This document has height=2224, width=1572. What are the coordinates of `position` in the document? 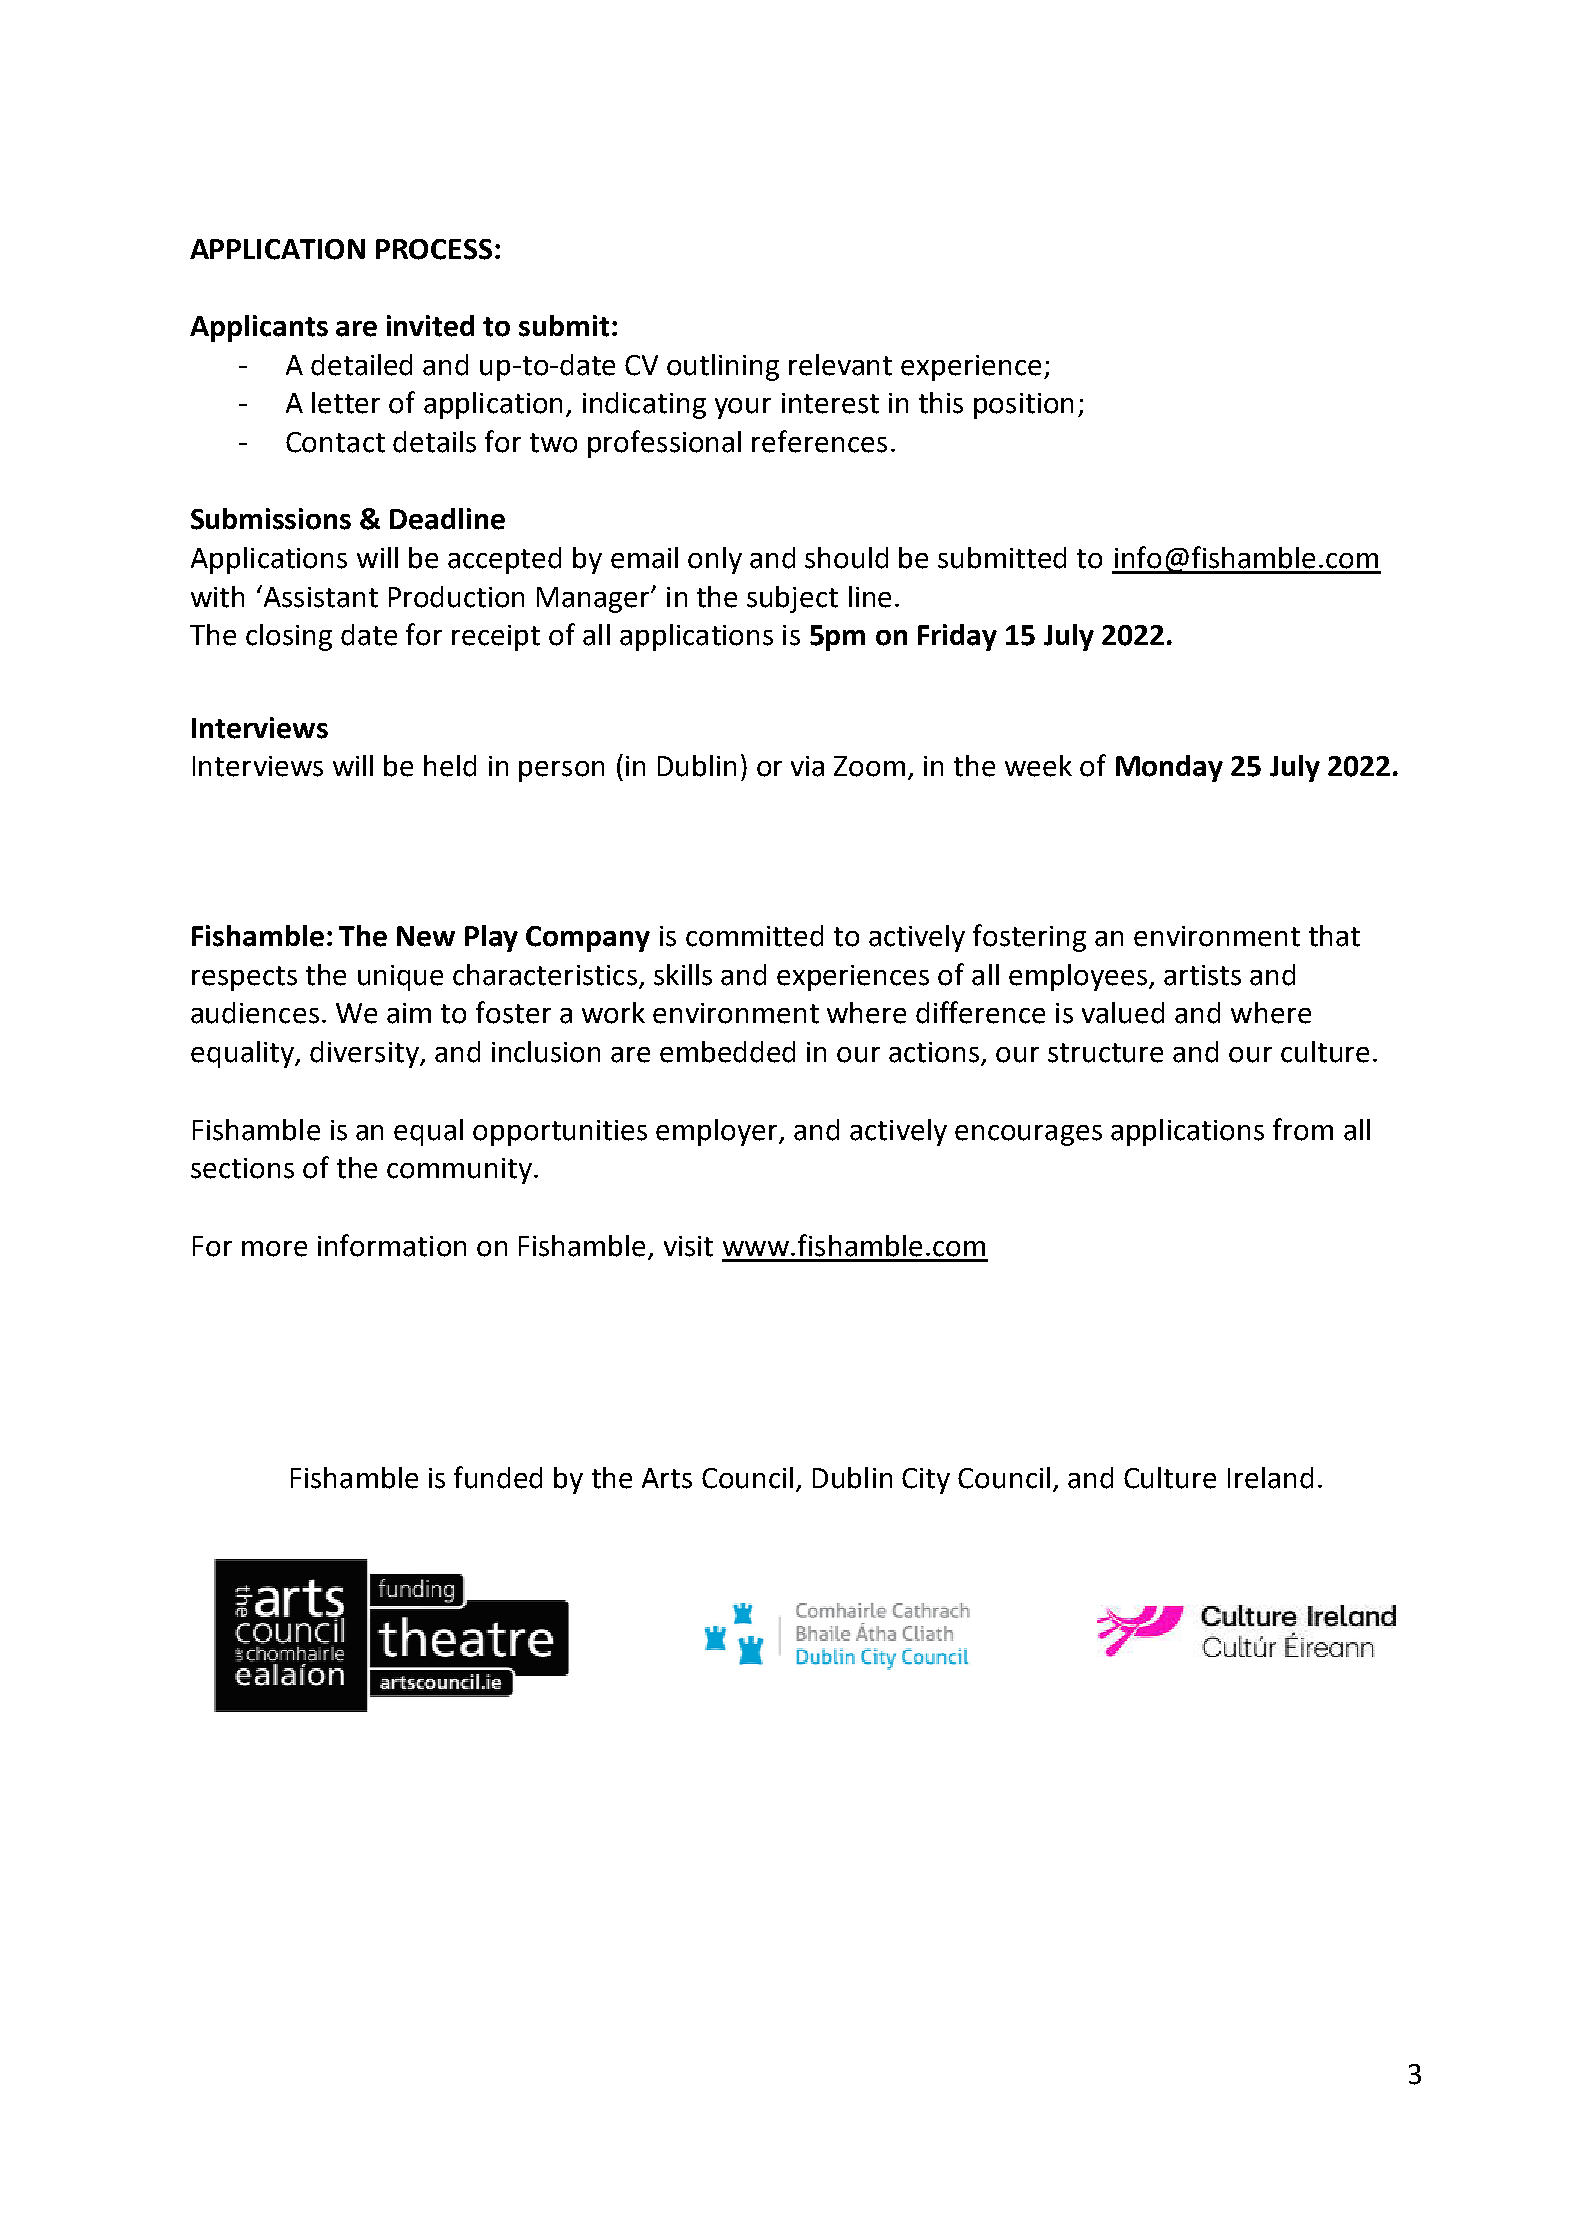 It's located at (1023, 406).
